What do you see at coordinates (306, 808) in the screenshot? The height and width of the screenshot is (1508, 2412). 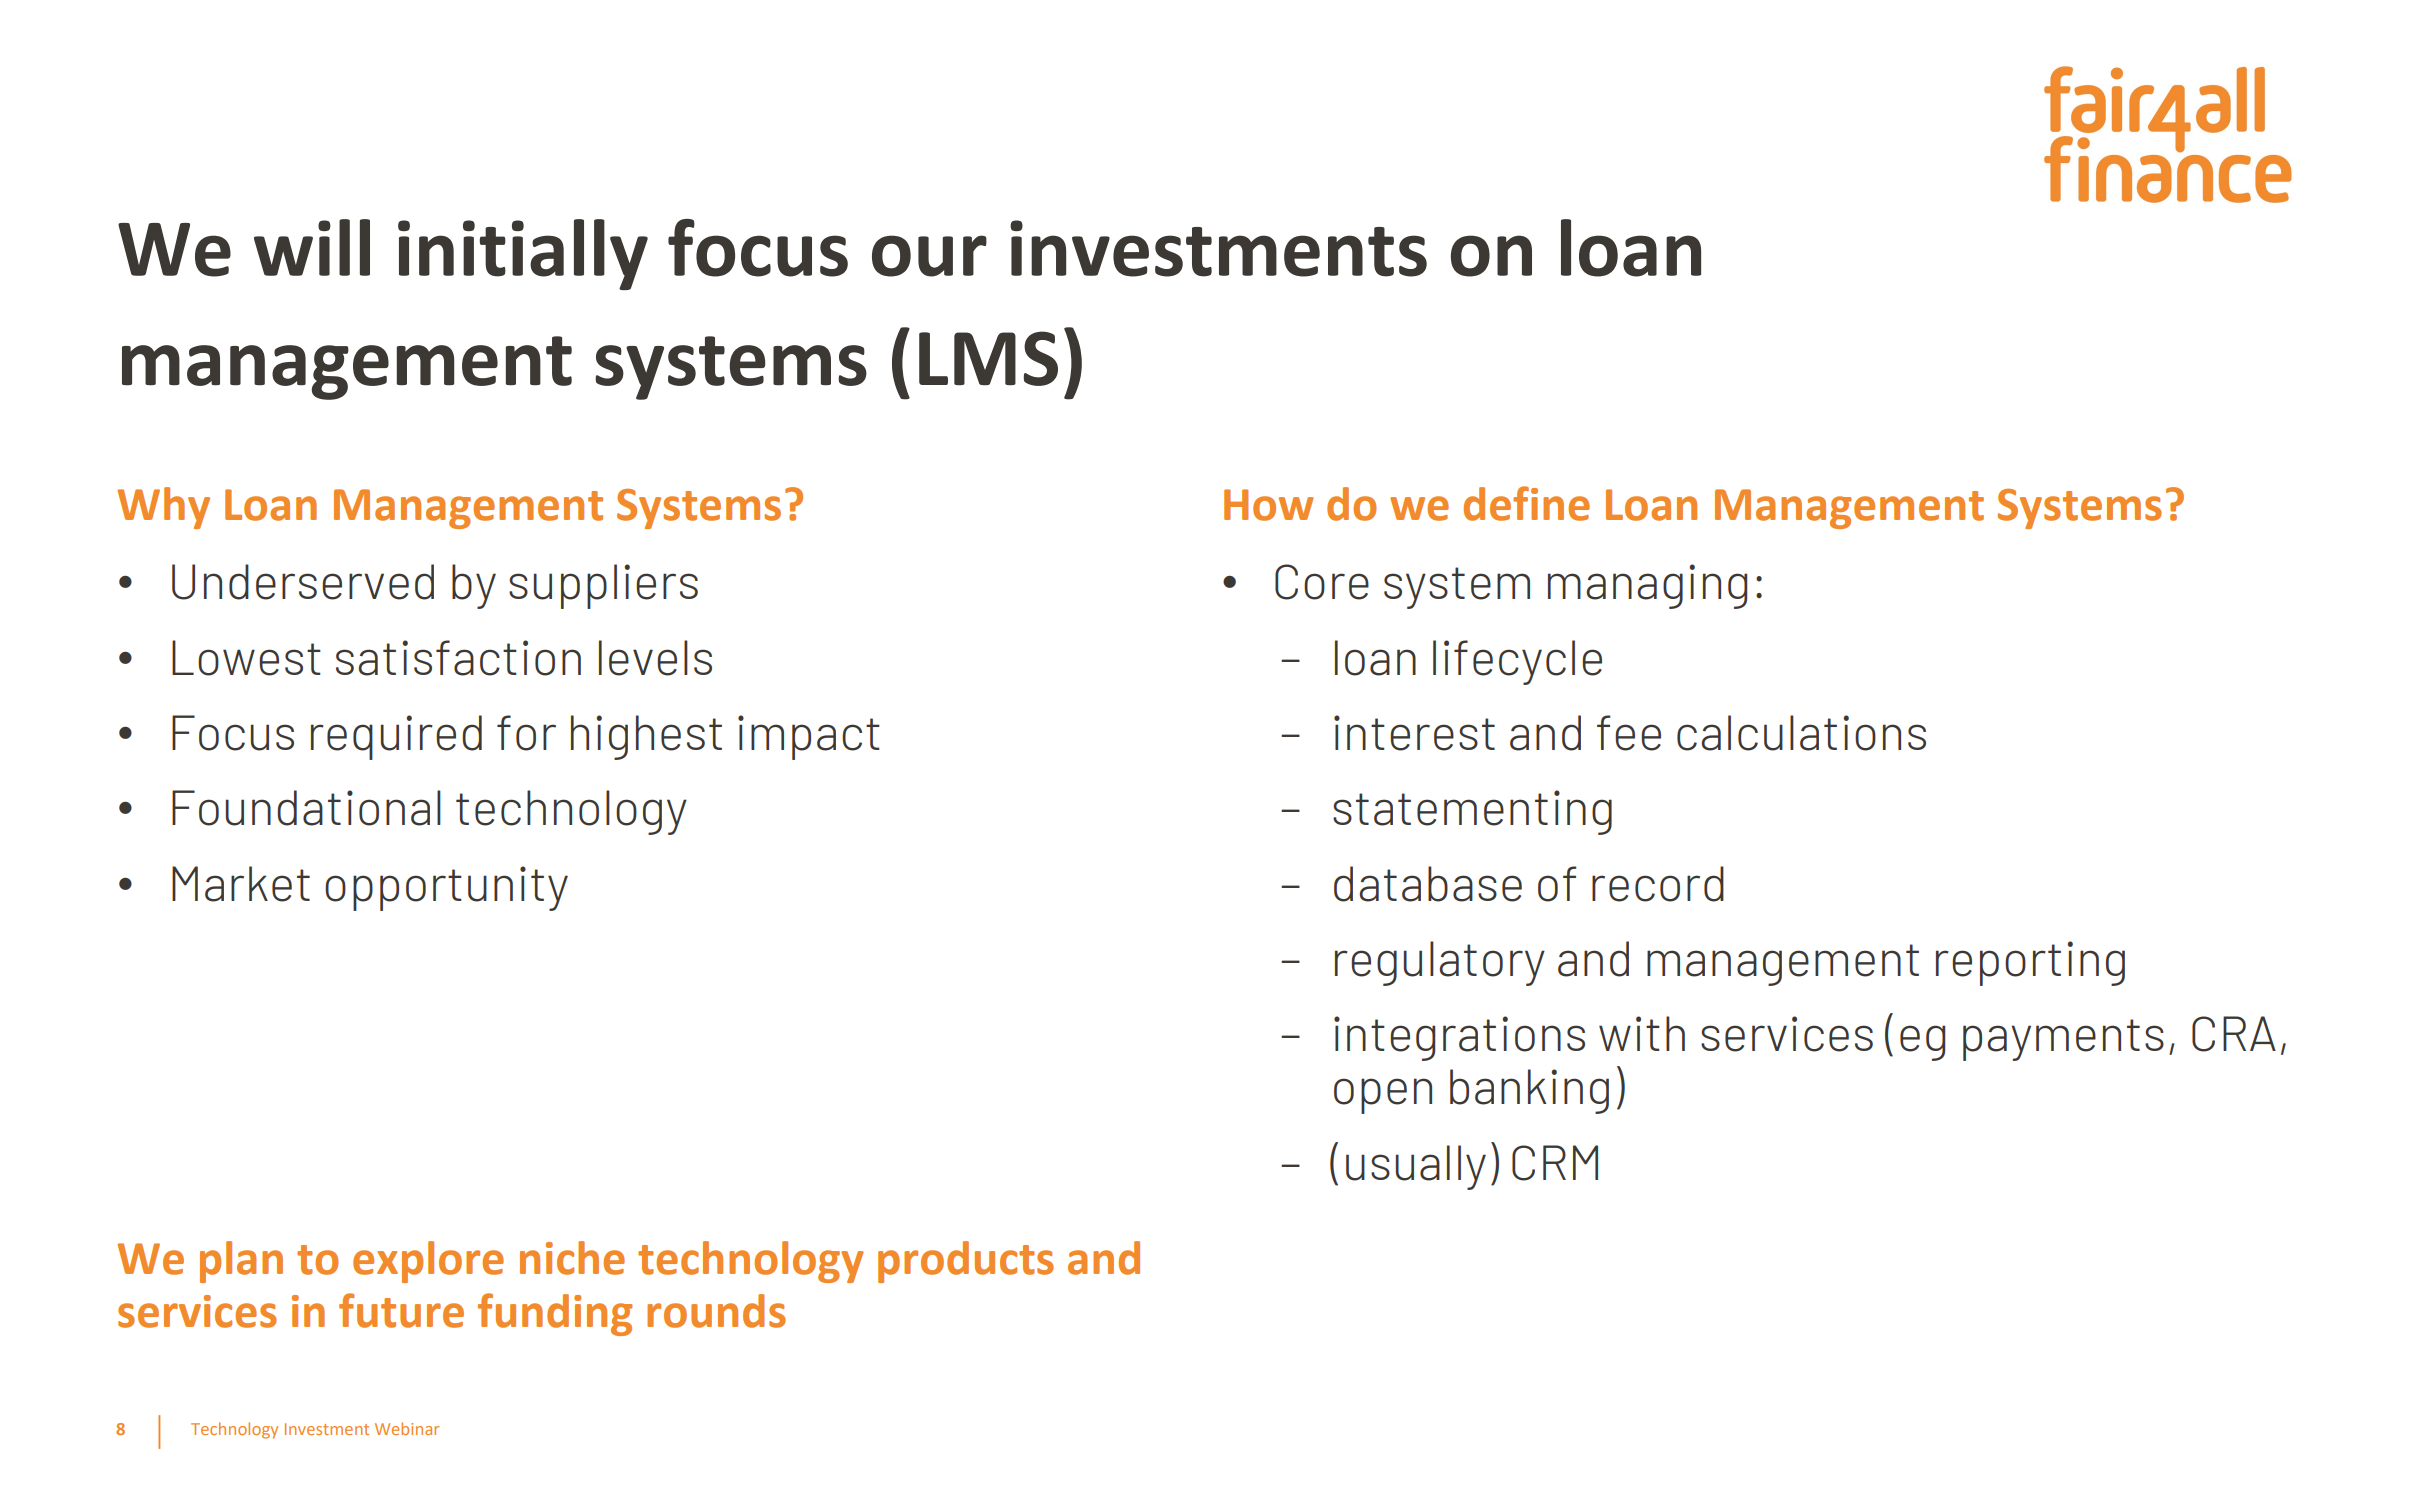 I see `Foundational` at bounding box center [306, 808].
